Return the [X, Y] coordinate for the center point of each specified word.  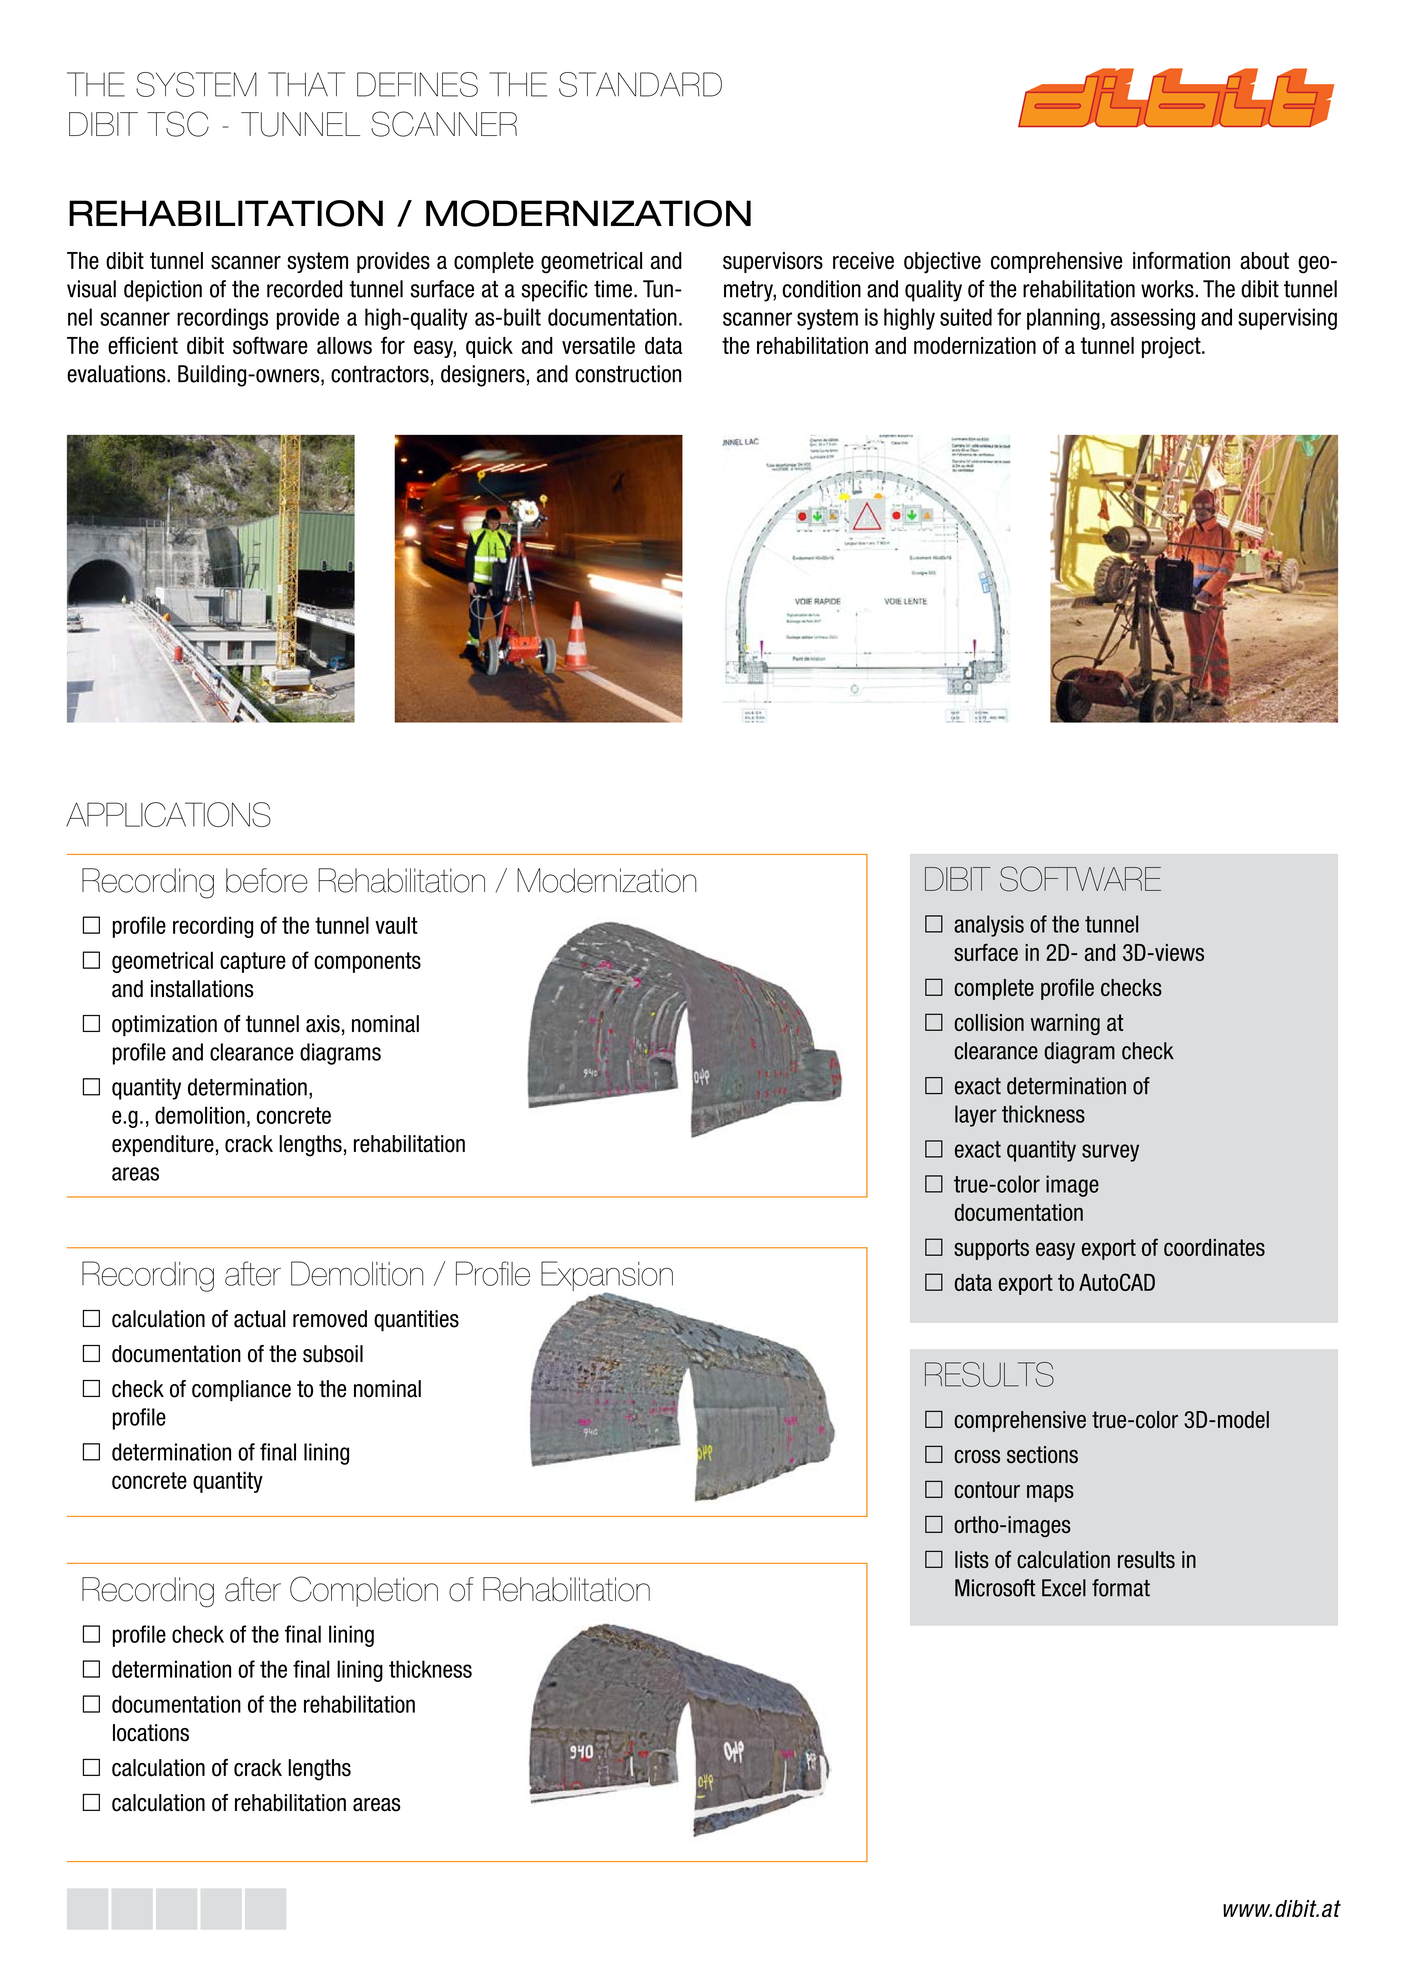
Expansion [607, 1277]
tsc [178, 124]
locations [151, 1733]
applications [168, 814]
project [1172, 347]
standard [640, 84]
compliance [241, 1391]
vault [396, 925]
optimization [164, 1026]
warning [1065, 1024]
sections [1042, 1454]
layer [976, 1116]
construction [628, 374]
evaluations [117, 374]
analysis [989, 926]
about [1264, 261]
